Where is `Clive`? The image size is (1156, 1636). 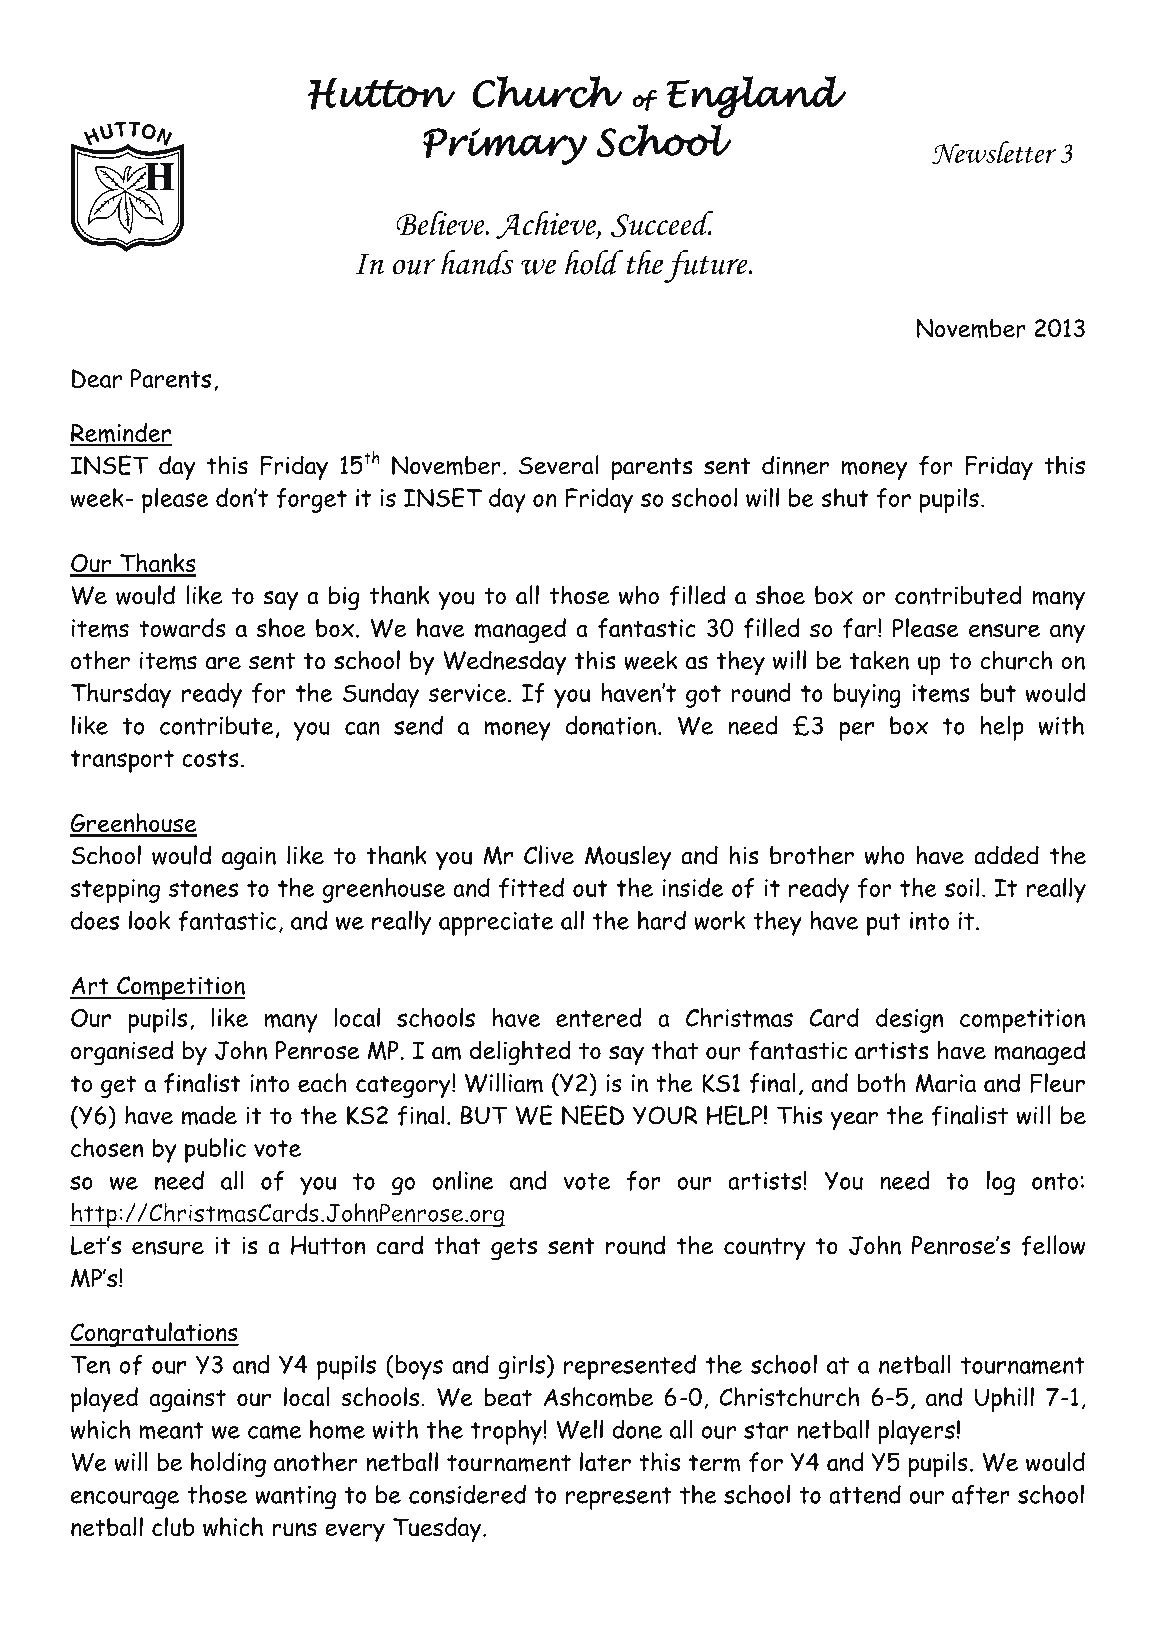 Clive is located at coordinates (549, 855).
